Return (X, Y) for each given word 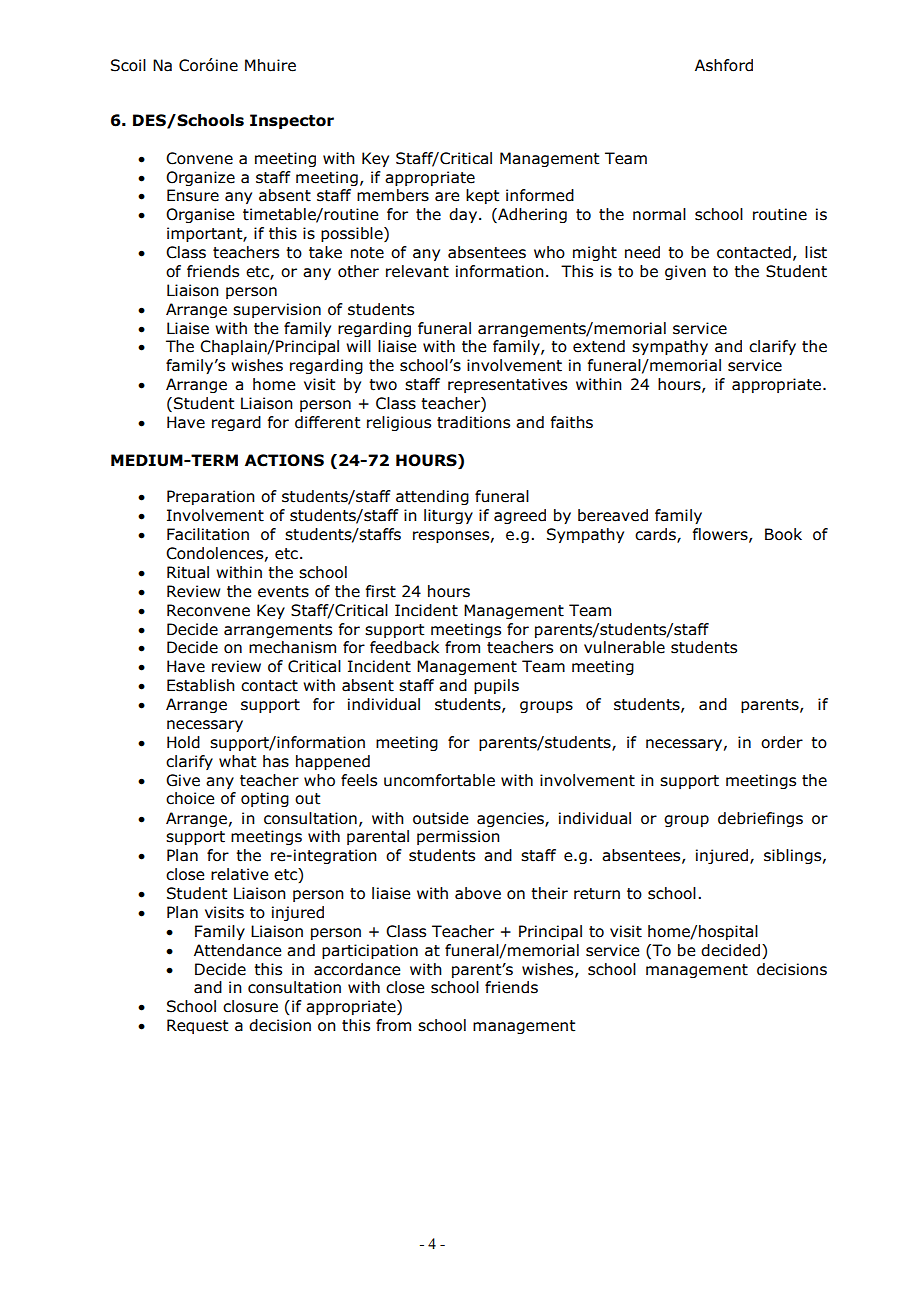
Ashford (724, 65)
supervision (277, 310)
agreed (520, 516)
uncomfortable (439, 780)
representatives (507, 385)
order (782, 742)
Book (783, 534)
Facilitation (208, 534)
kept (483, 196)
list (816, 252)
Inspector (292, 121)
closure (250, 1006)
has (276, 761)
